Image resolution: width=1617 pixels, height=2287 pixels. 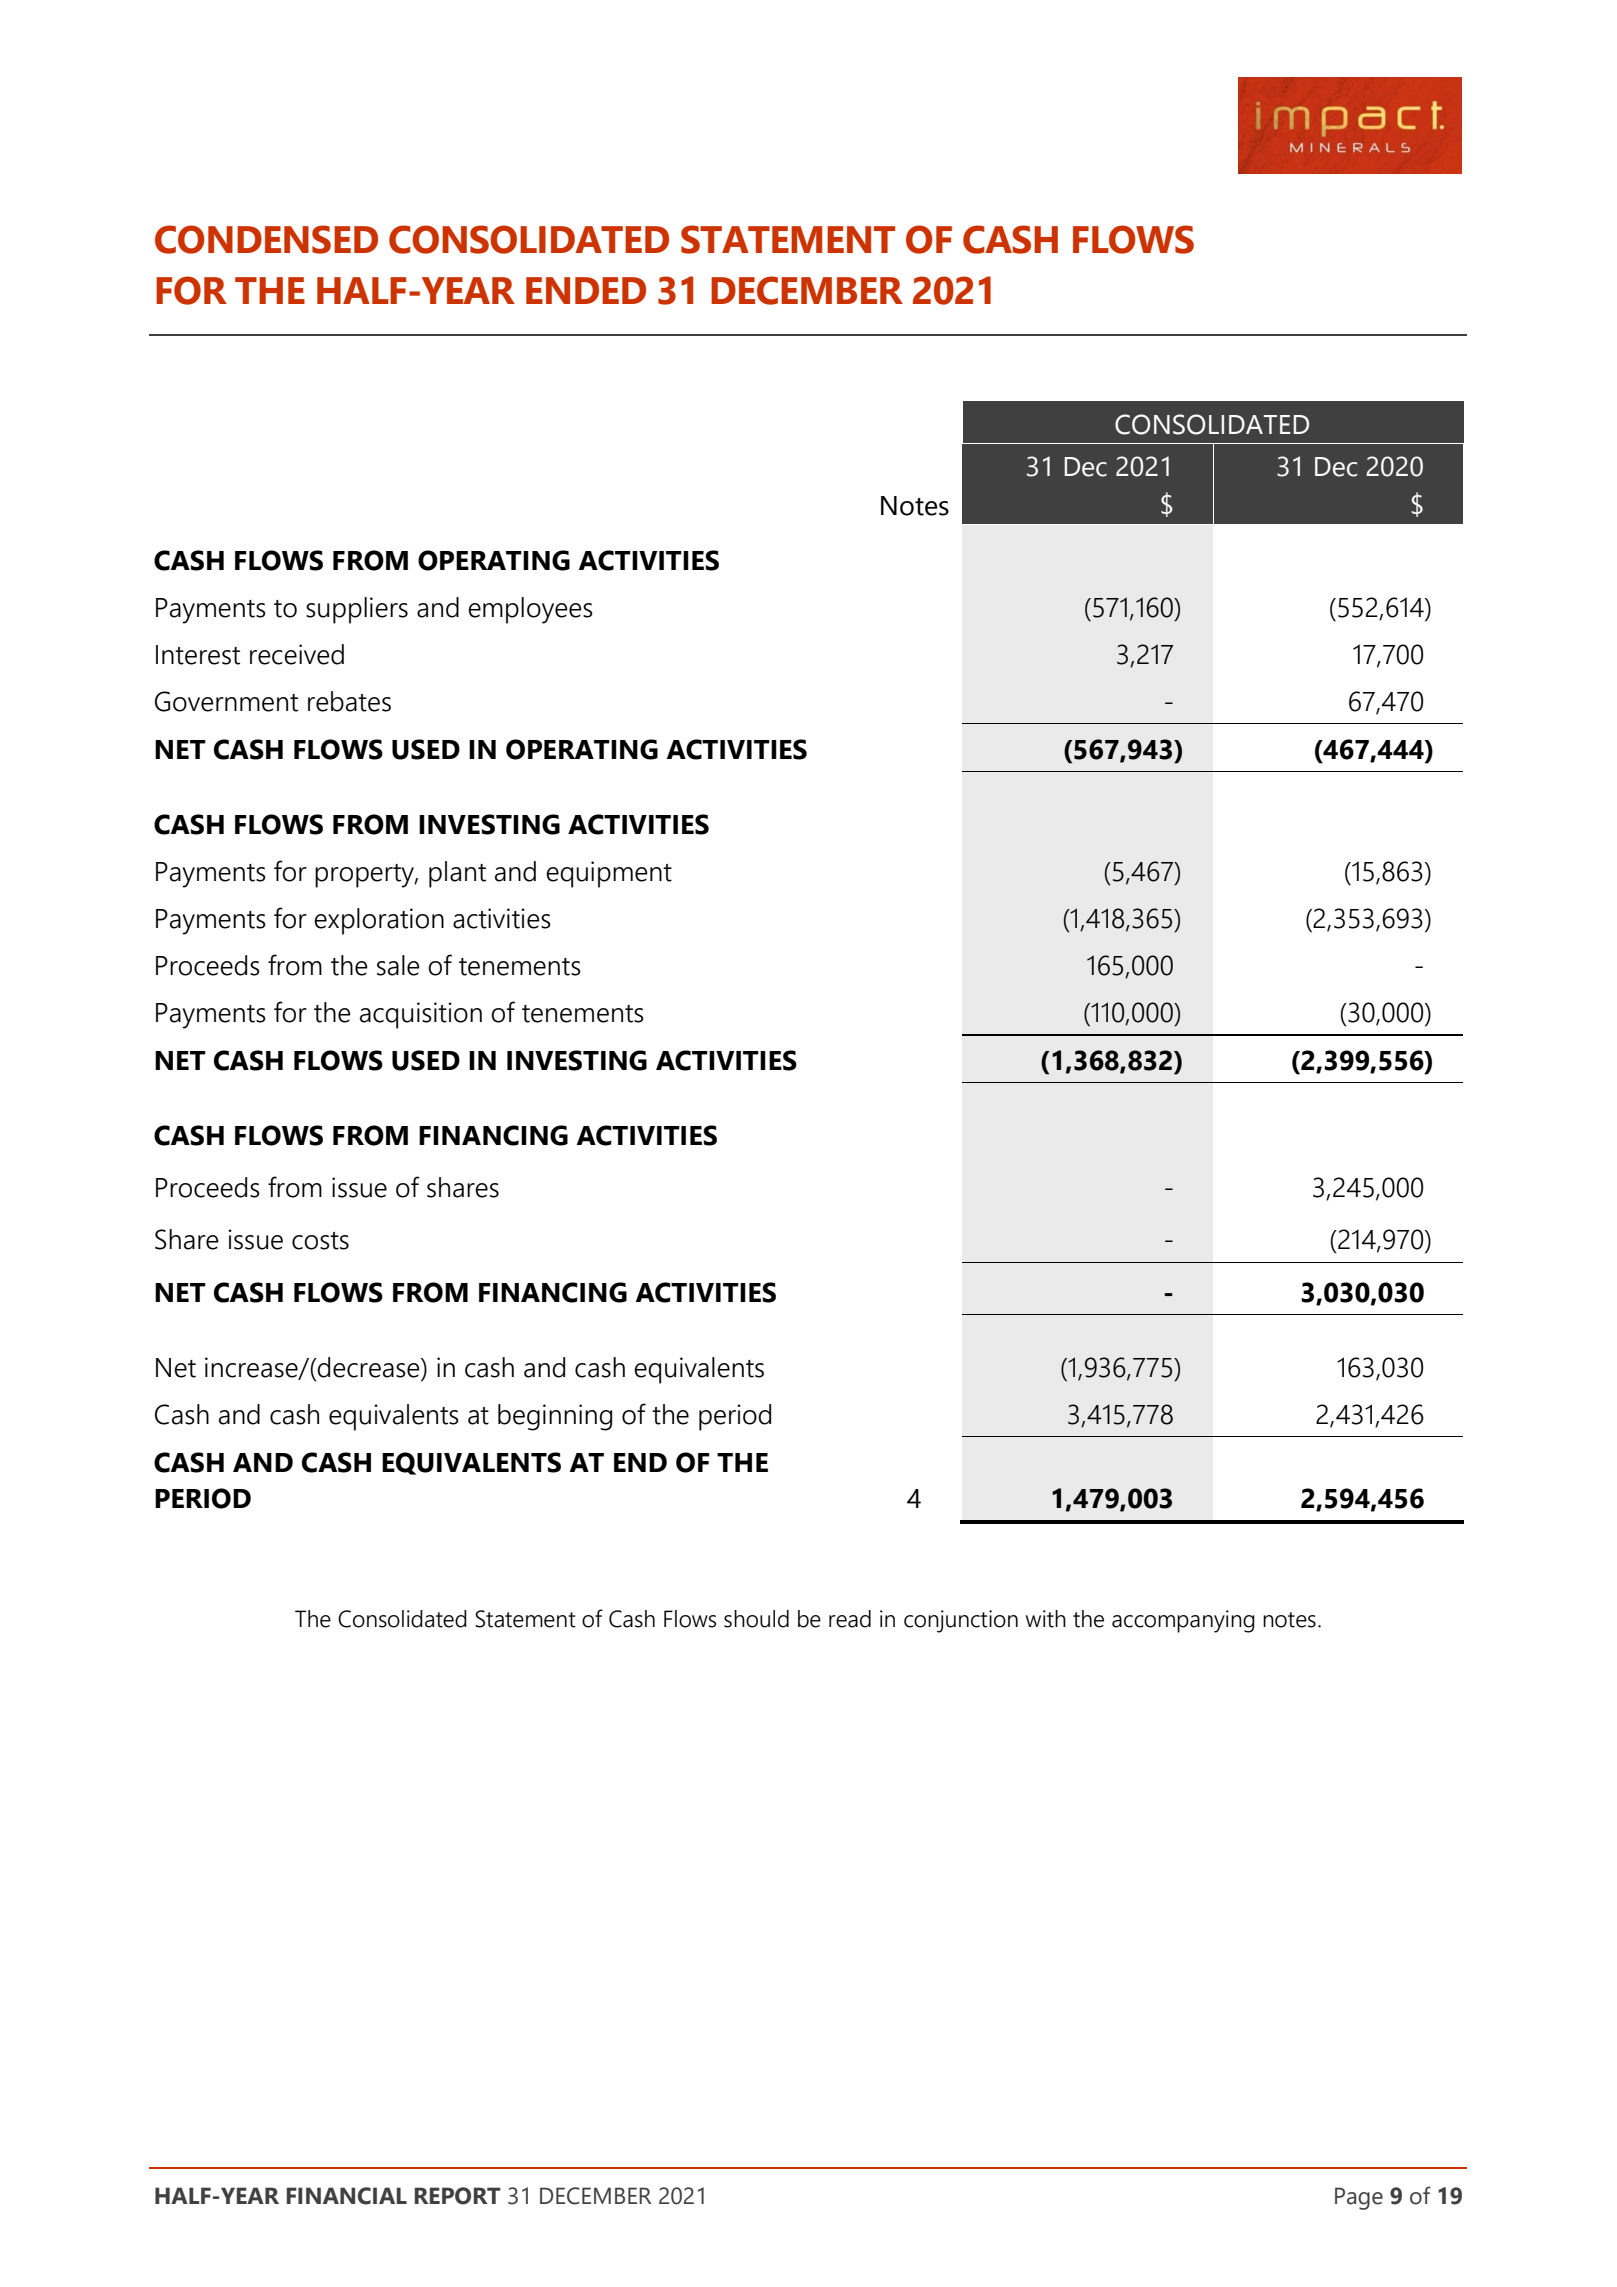 What do you see at coordinates (756, 1619) in the screenshot?
I see `should` at bounding box center [756, 1619].
